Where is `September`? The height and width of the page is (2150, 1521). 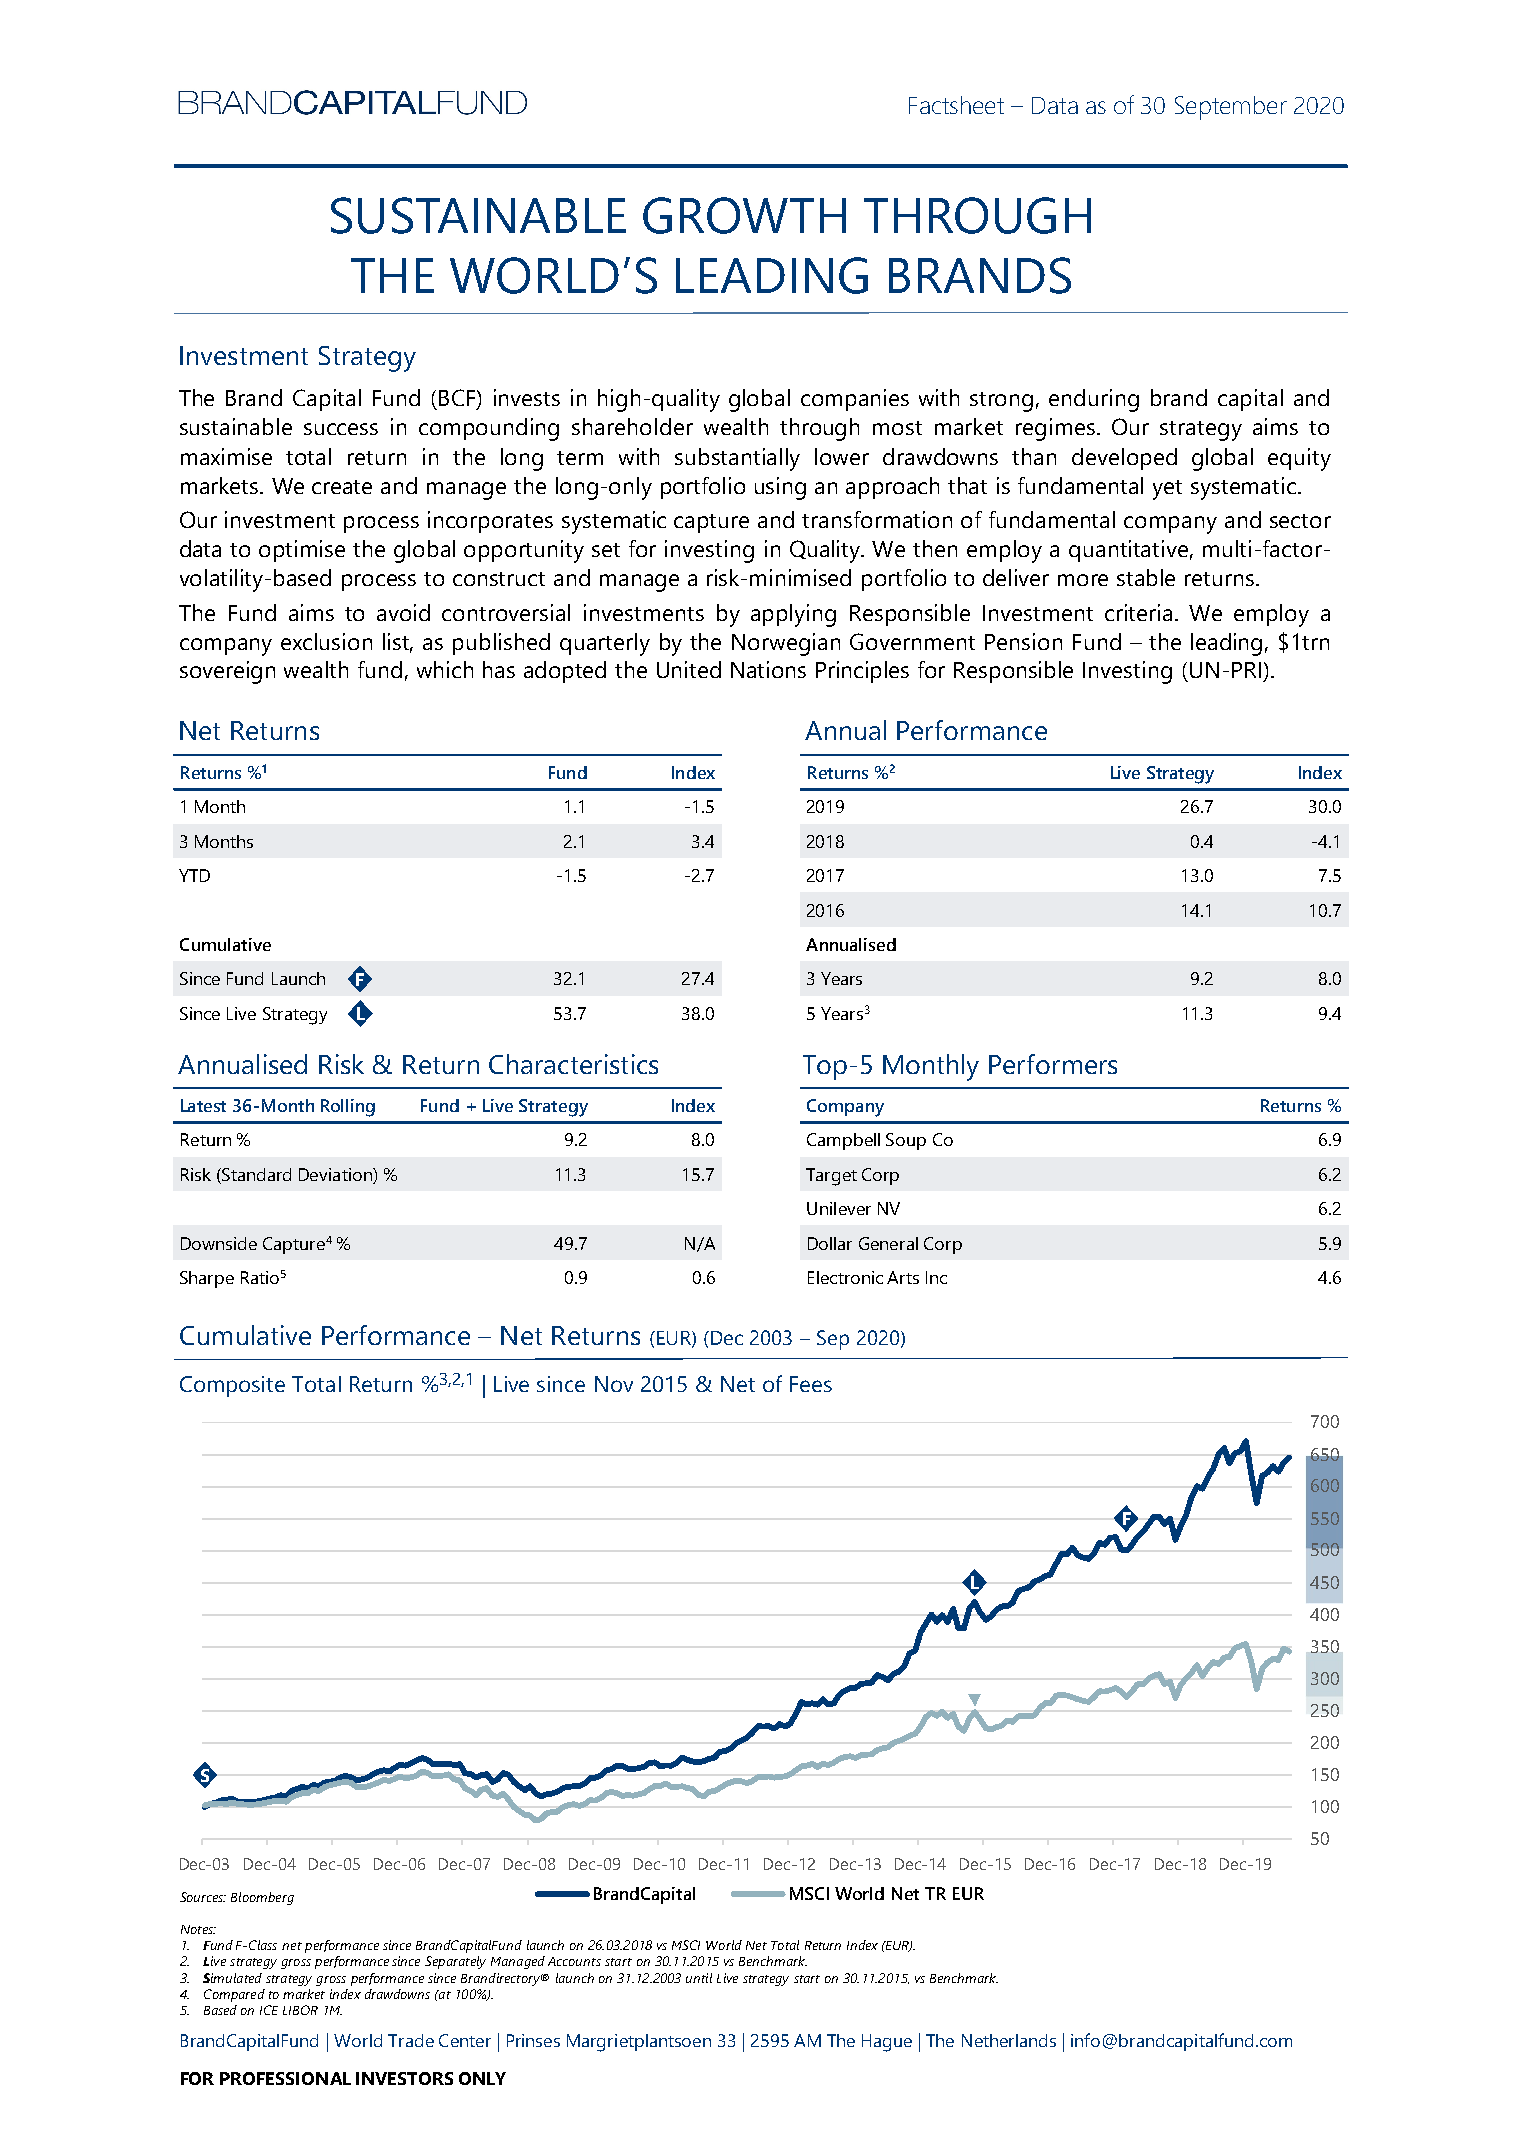
September is located at coordinates (1231, 108).
